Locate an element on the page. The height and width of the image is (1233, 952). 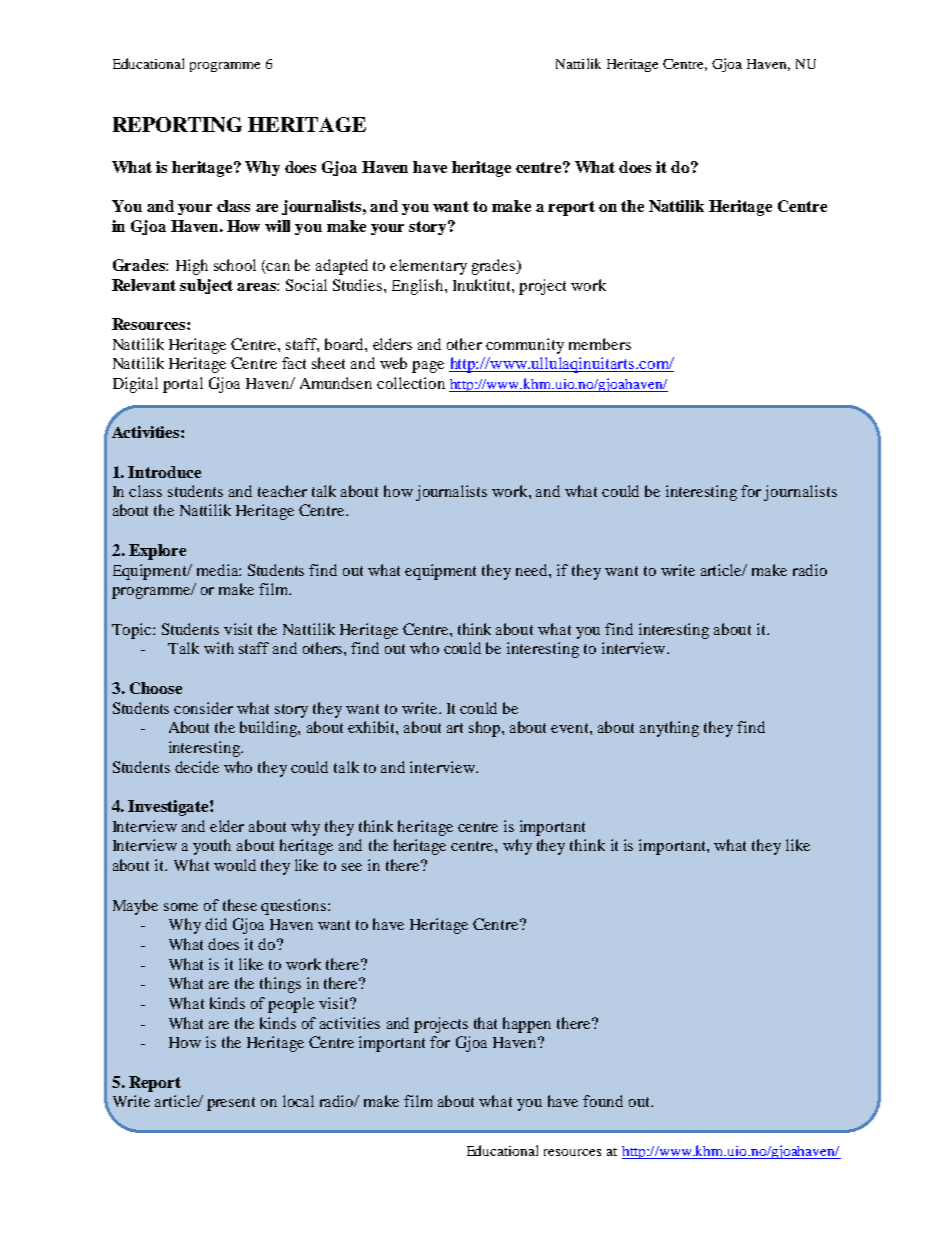
with is located at coordinates (219, 648).
